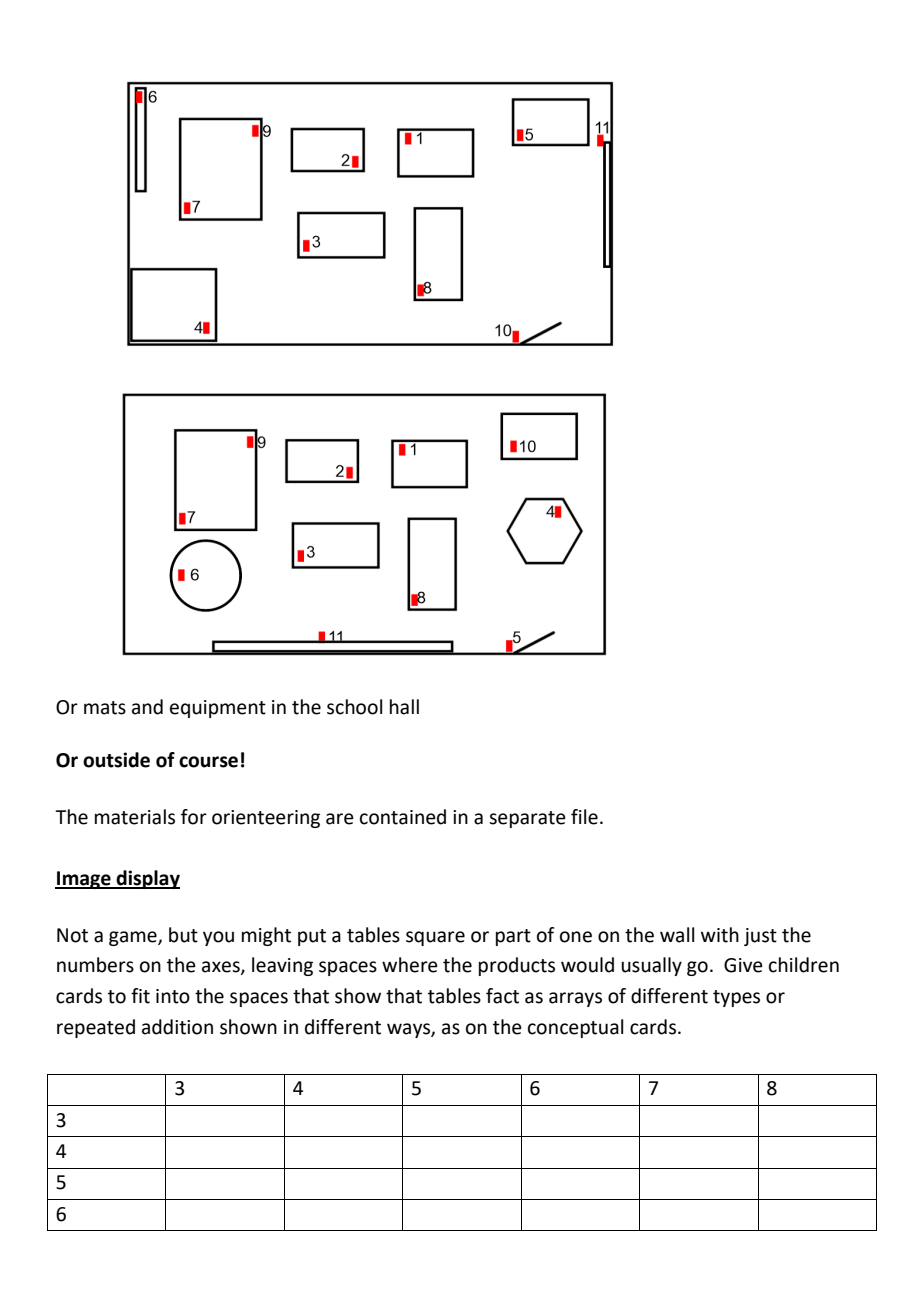  Describe the element at coordinates (354, 707) in the screenshot. I see `school` at that location.
